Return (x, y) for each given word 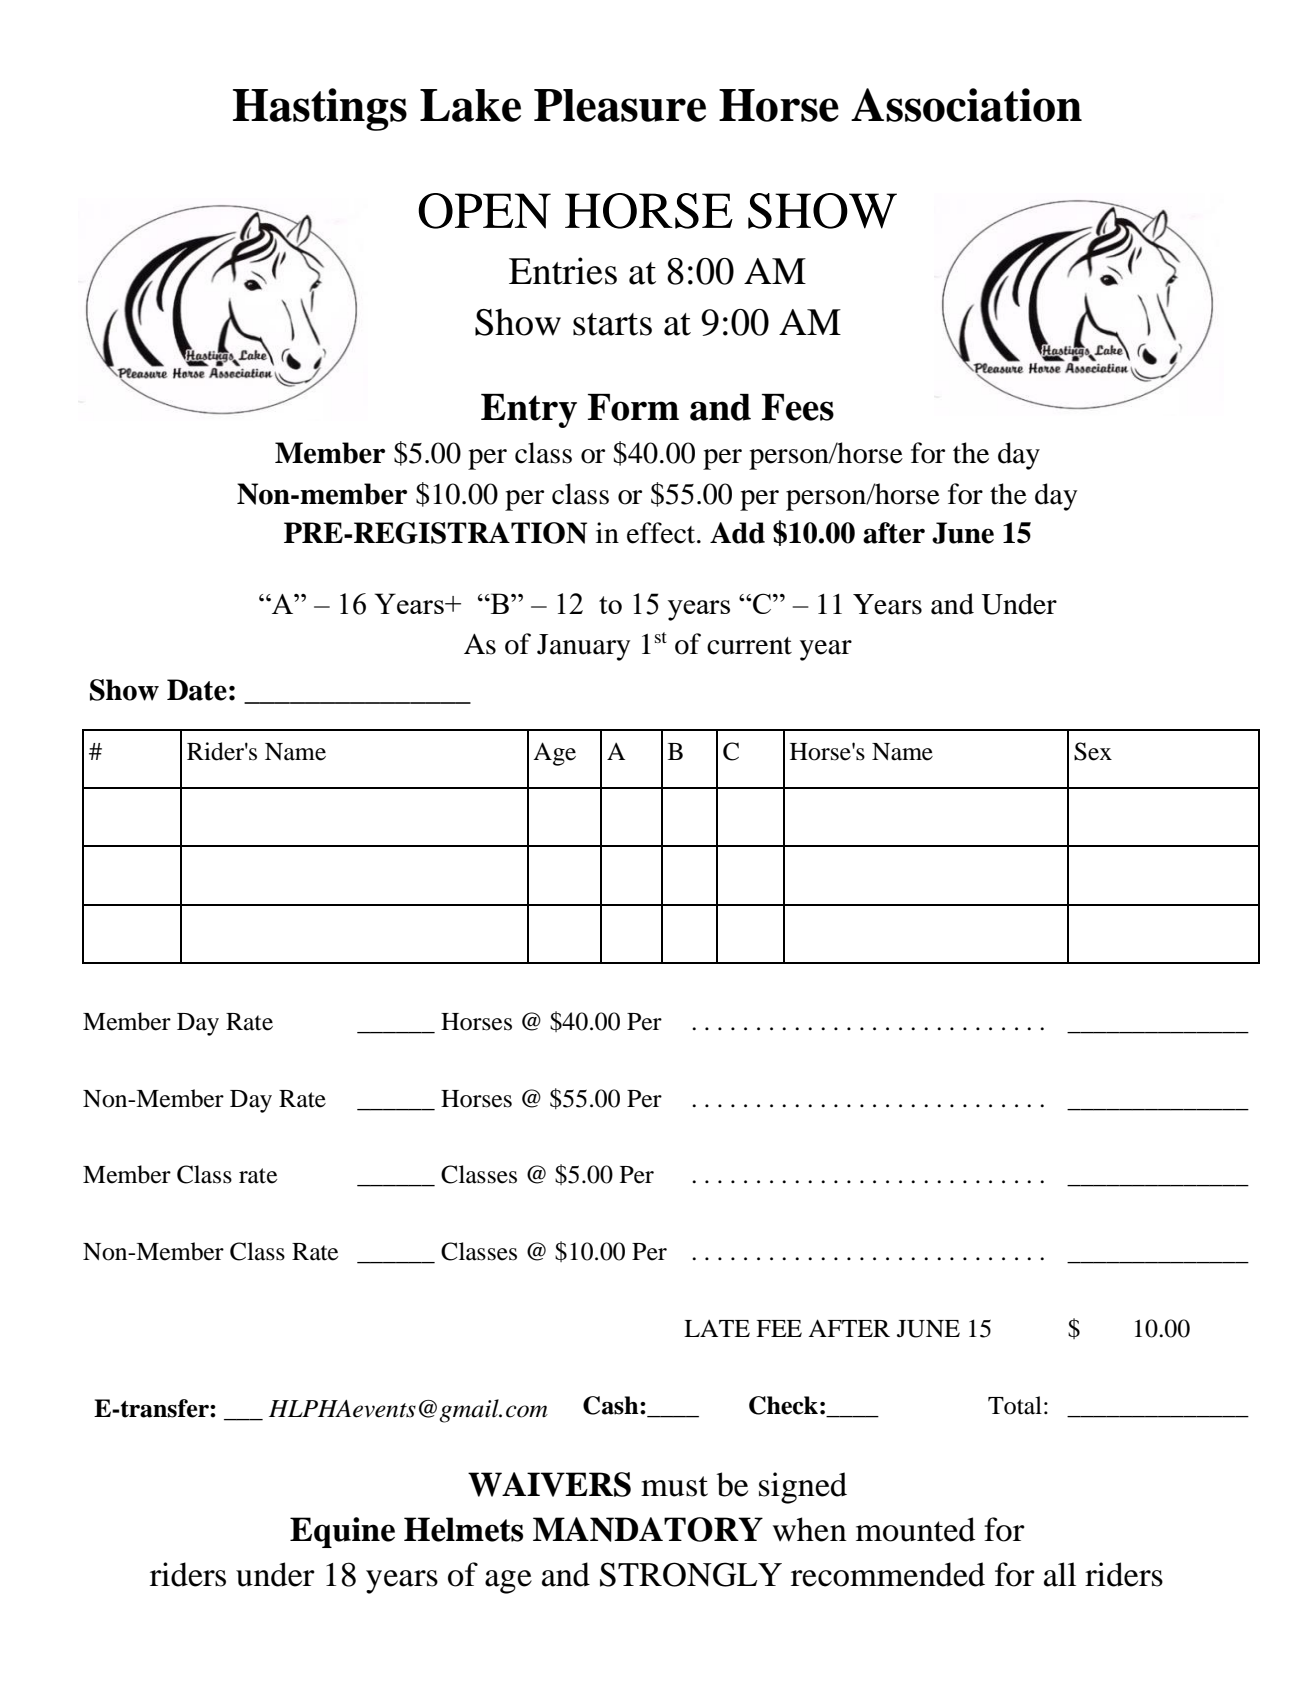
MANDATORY (648, 1529)
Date (197, 690)
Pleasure (620, 105)
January (583, 647)
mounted (916, 1529)
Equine (342, 1532)
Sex (1093, 751)
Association (966, 105)
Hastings (320, 109)
